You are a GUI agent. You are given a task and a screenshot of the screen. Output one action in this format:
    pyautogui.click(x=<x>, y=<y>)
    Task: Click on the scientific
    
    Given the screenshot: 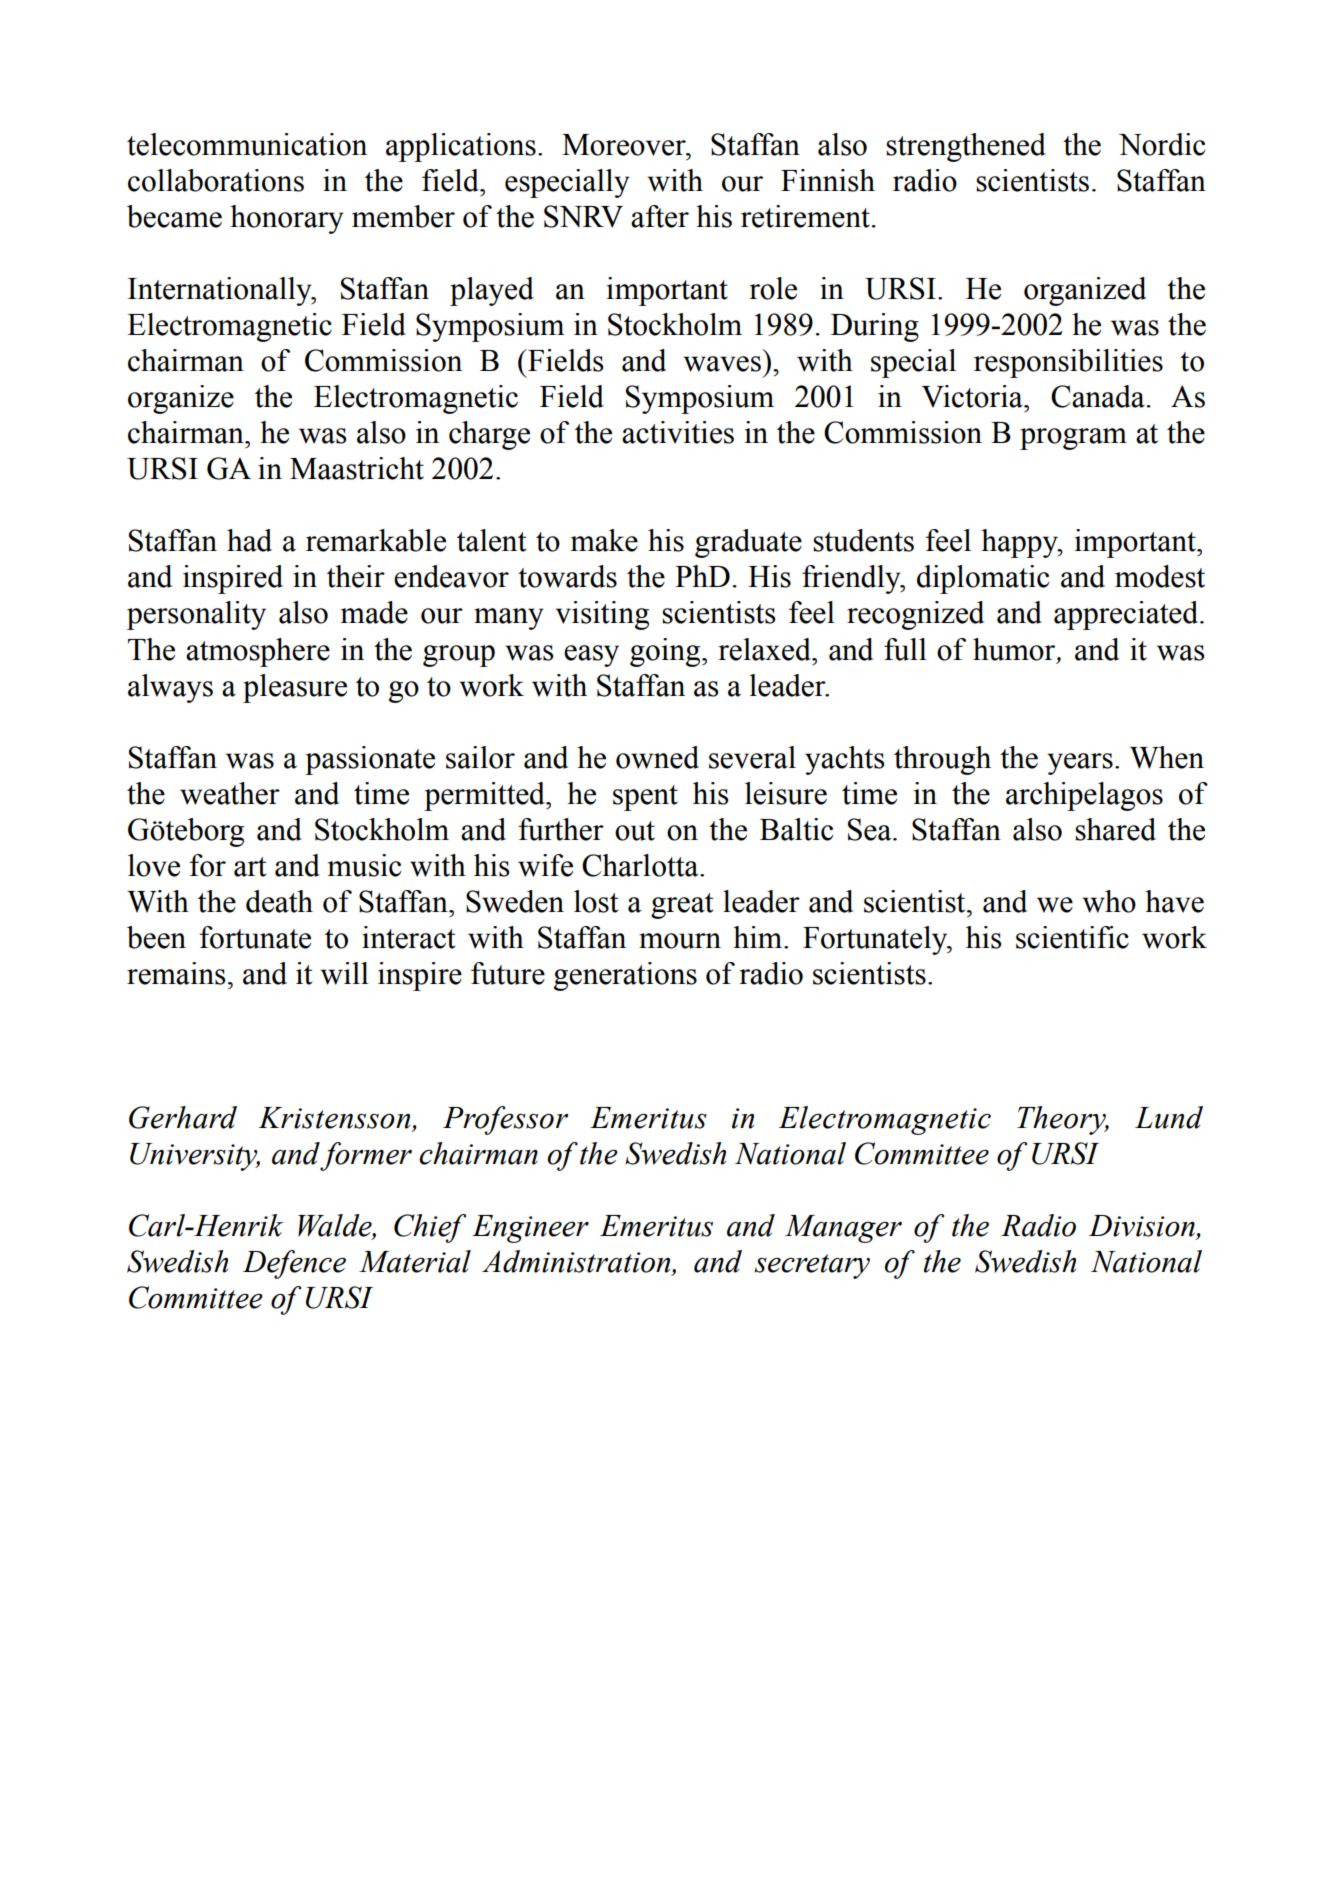 What is the action you would take?
    pyautogui.click(x=1072, y=937)
